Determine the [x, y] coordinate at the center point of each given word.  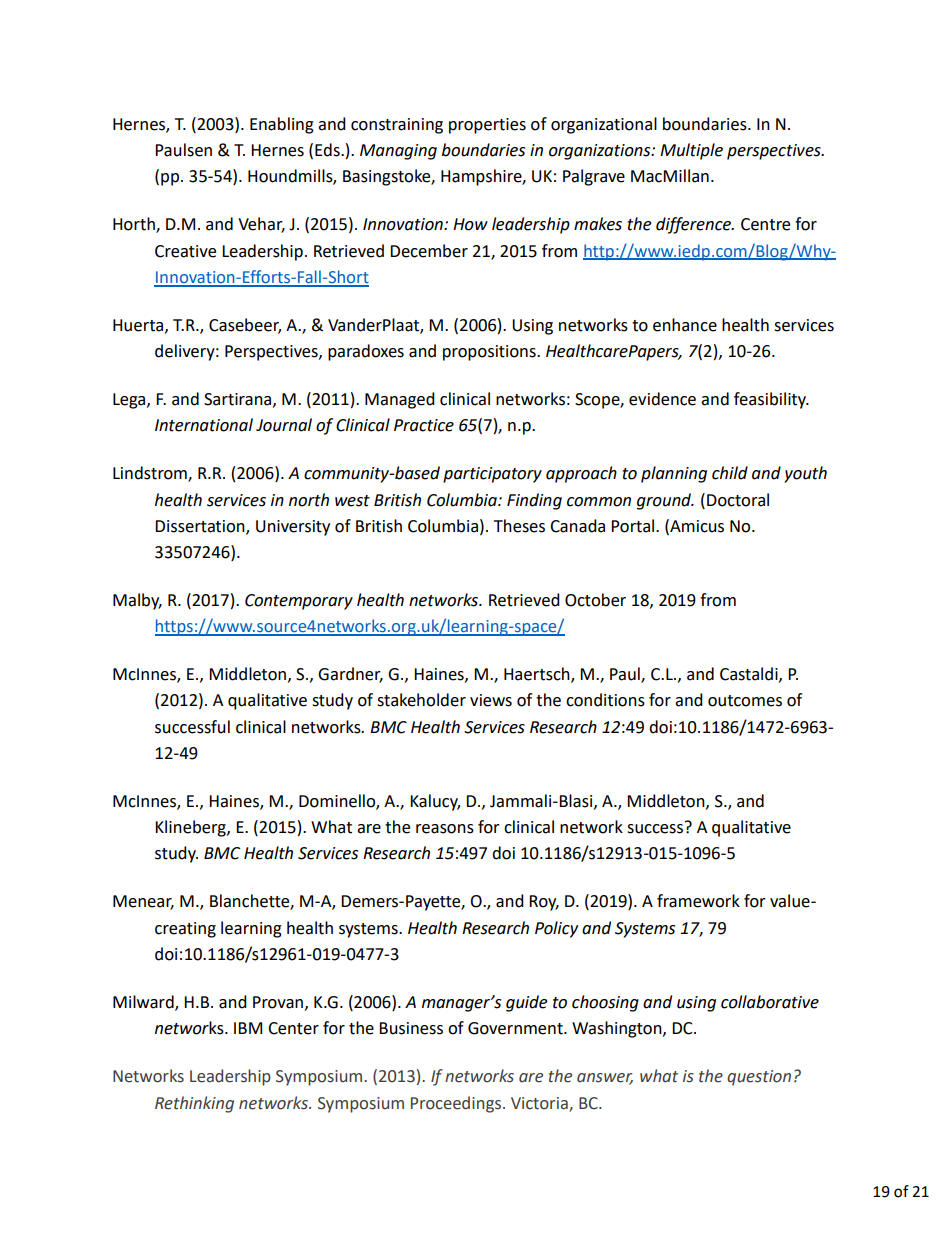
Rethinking [194, 1104]
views [491, 700]
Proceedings [457, 1104]
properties [487, 126]
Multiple [691, 151]
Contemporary [299, 602]
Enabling [282, 125]
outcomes [745, 701]
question [759, 1078]
